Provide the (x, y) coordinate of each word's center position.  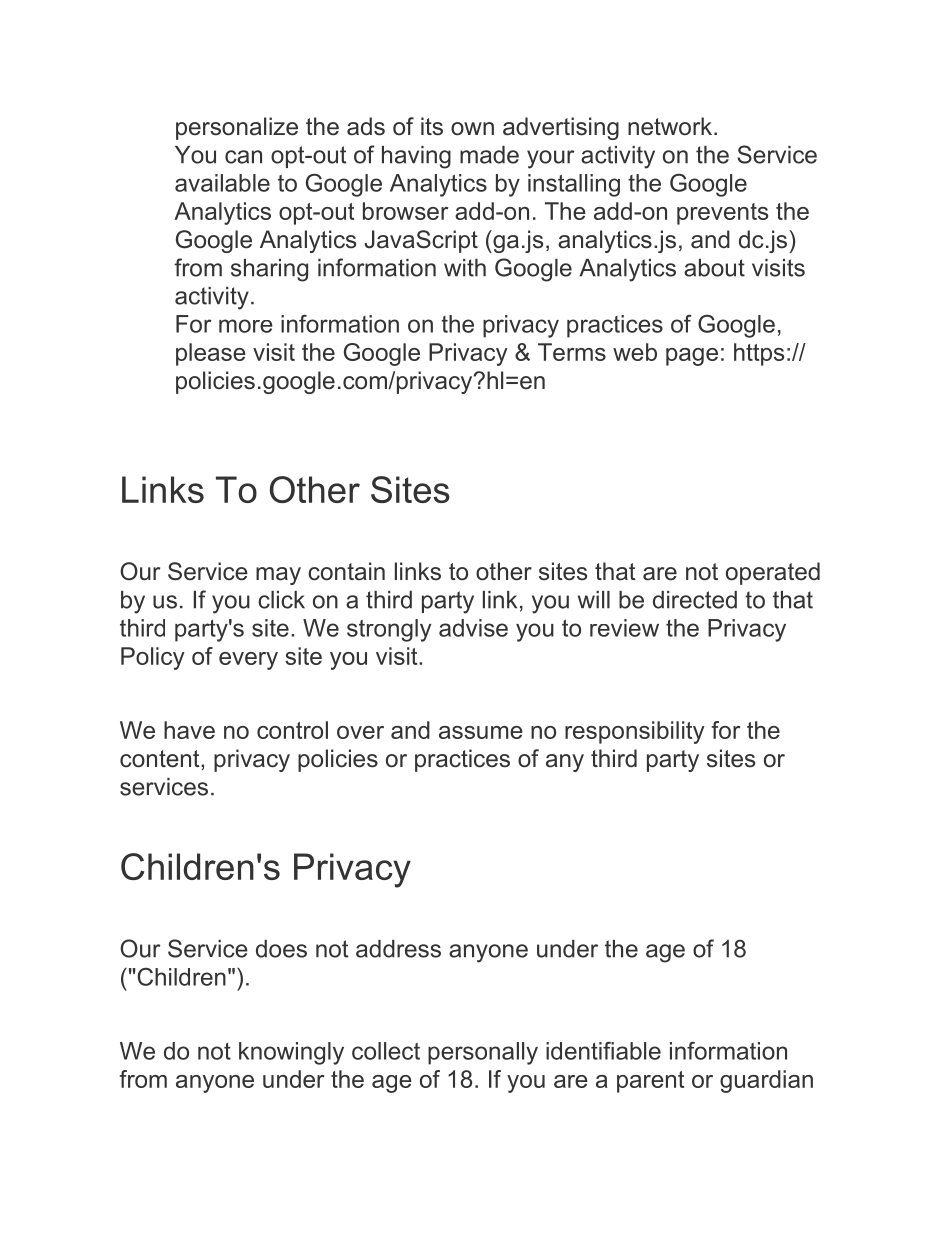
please (211, 354)
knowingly (291, 1053)
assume (481, 732)
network (671, 126)
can (243, 157)
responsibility (635, 732)
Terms (572, 352)
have (189, 730)
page (692, 357)
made (489, 155)
